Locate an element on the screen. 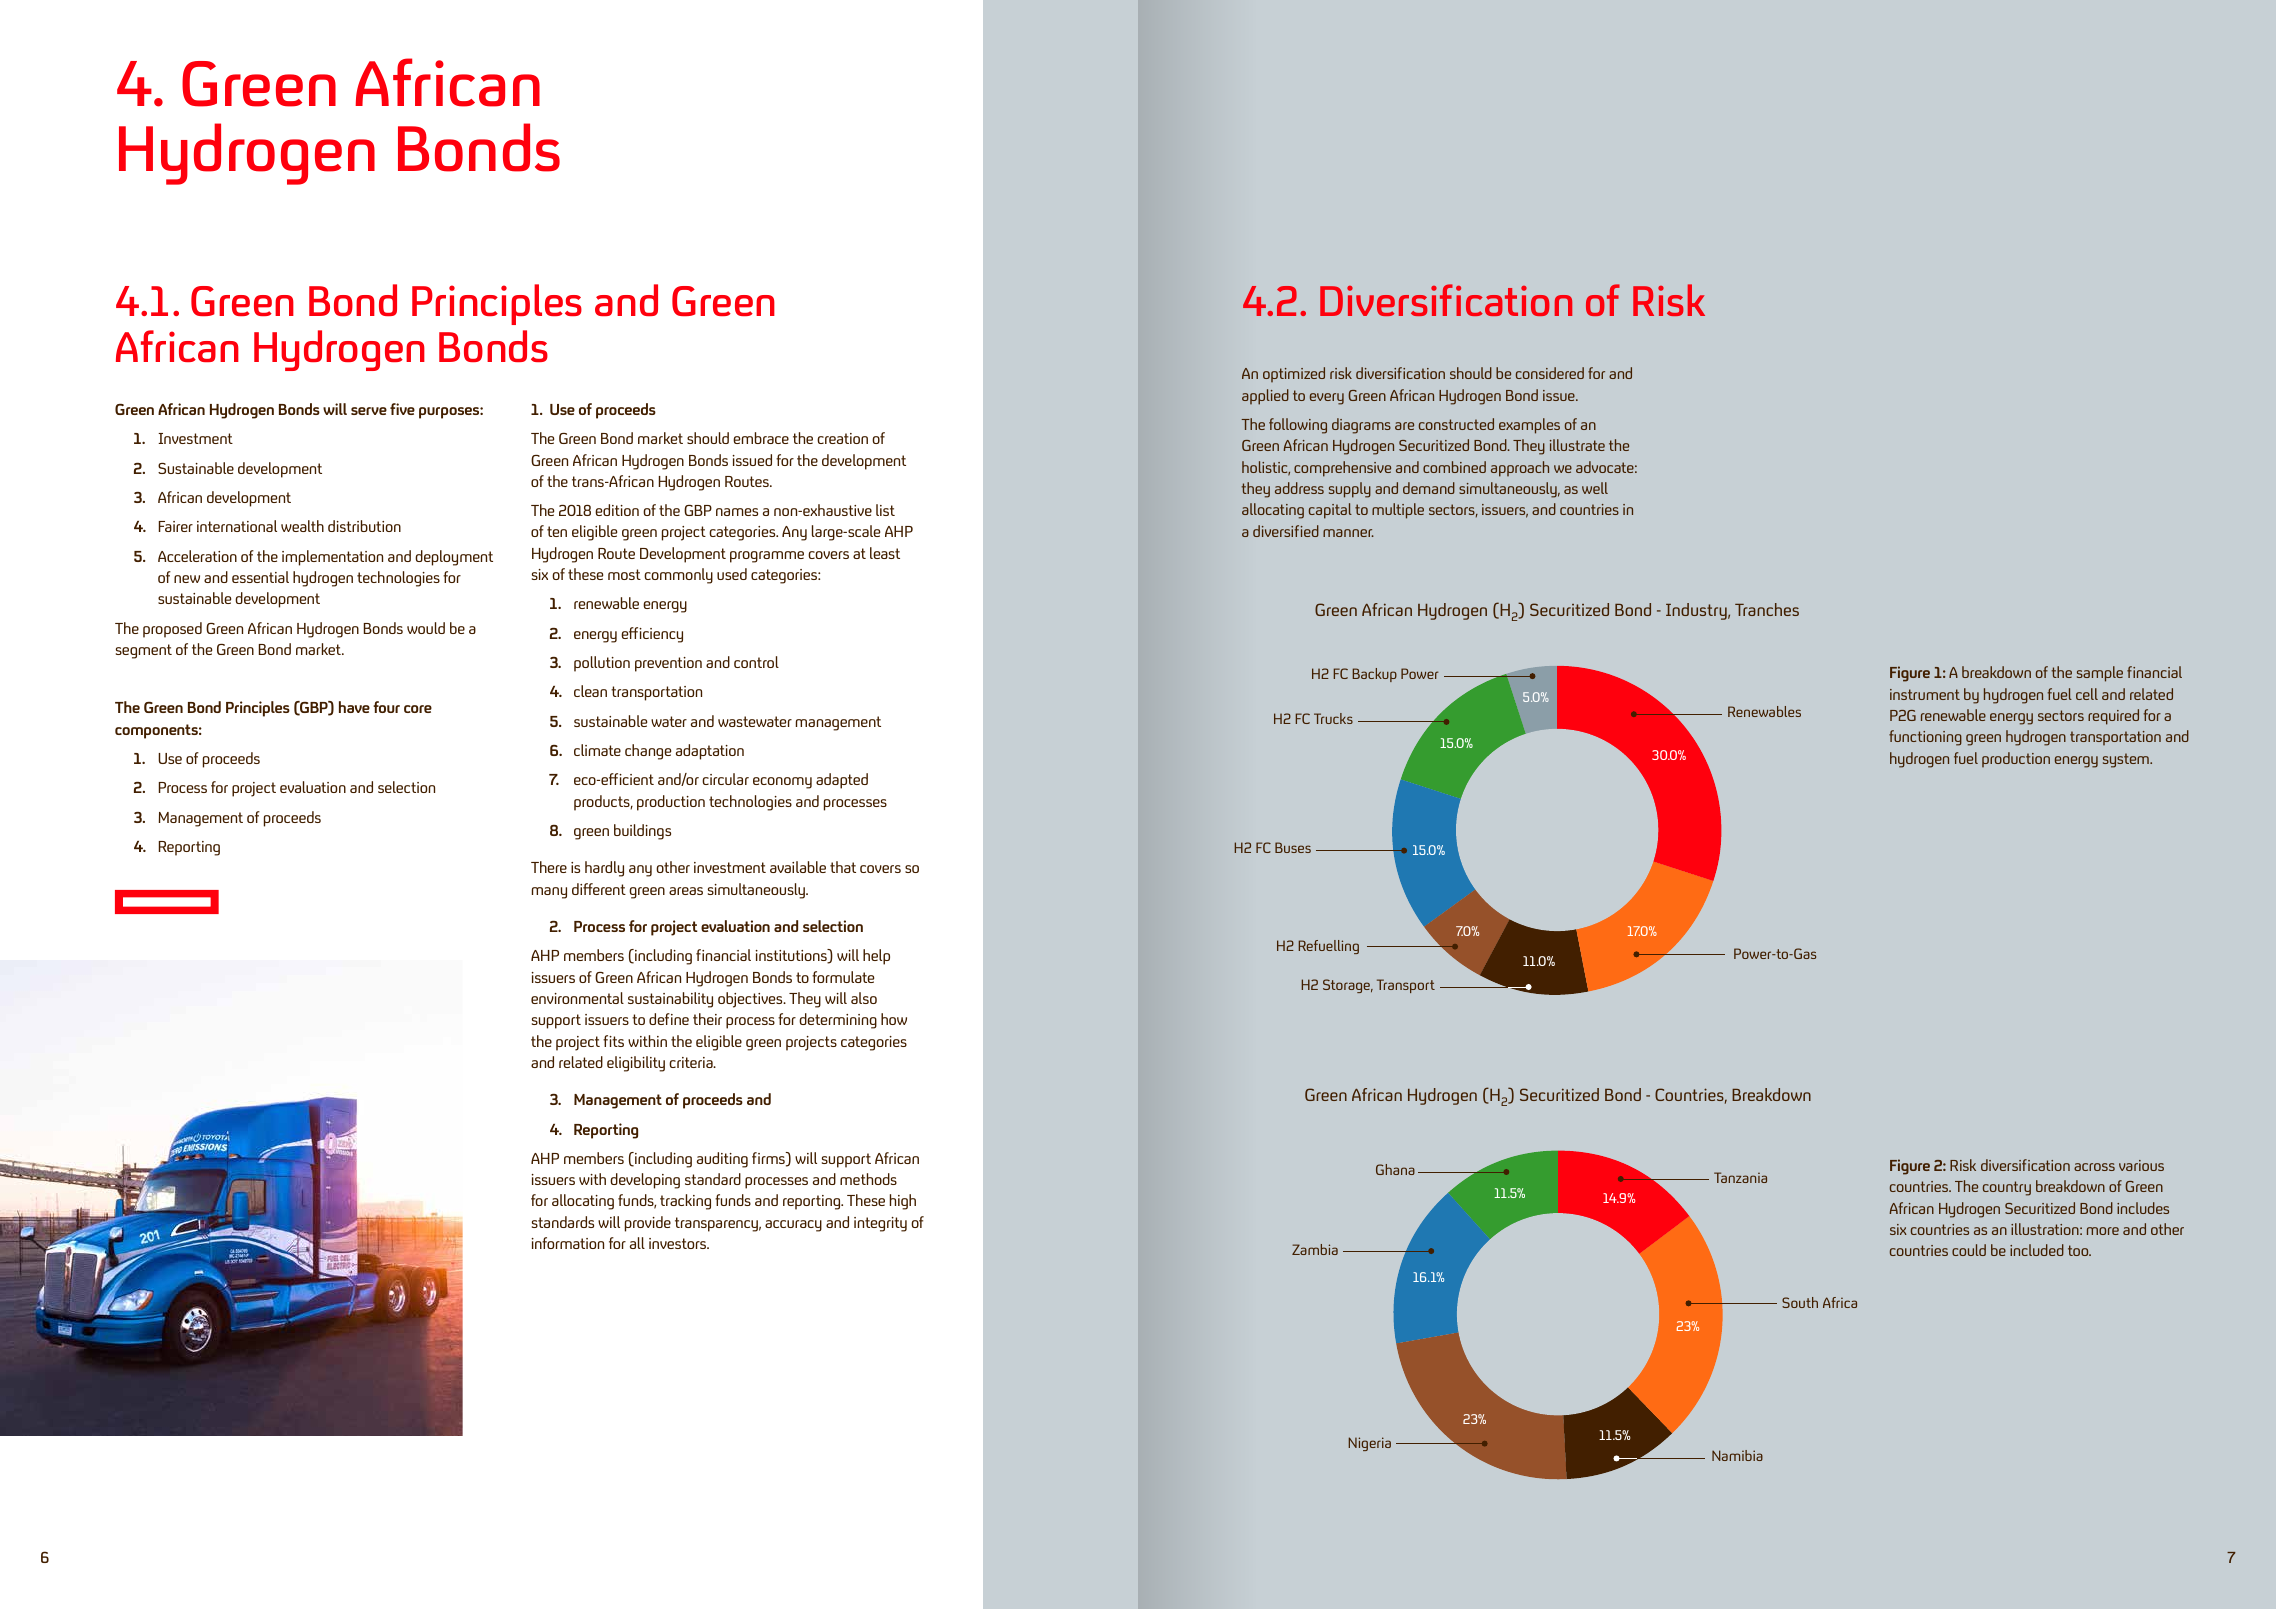  system is located at coordinates (2127, 760).
